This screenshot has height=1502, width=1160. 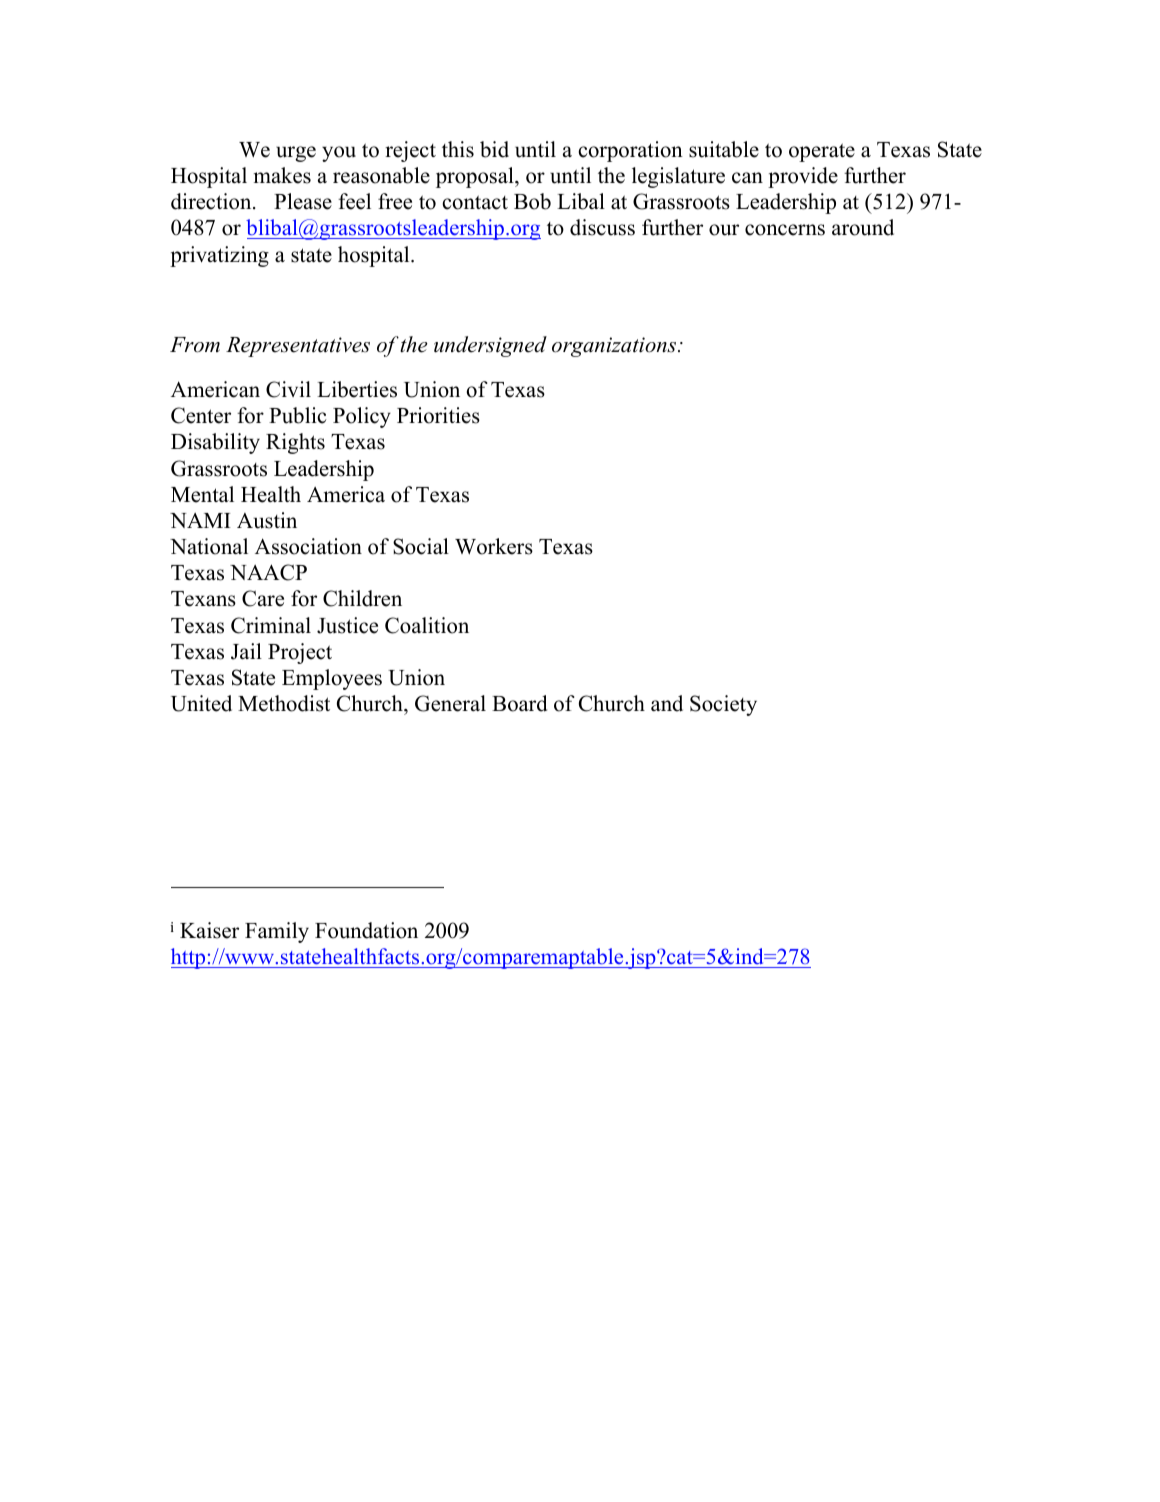 What do you see at coordinates (308, 546) in the screenshot?
I see `Association` at bounding box center [308, 546].
